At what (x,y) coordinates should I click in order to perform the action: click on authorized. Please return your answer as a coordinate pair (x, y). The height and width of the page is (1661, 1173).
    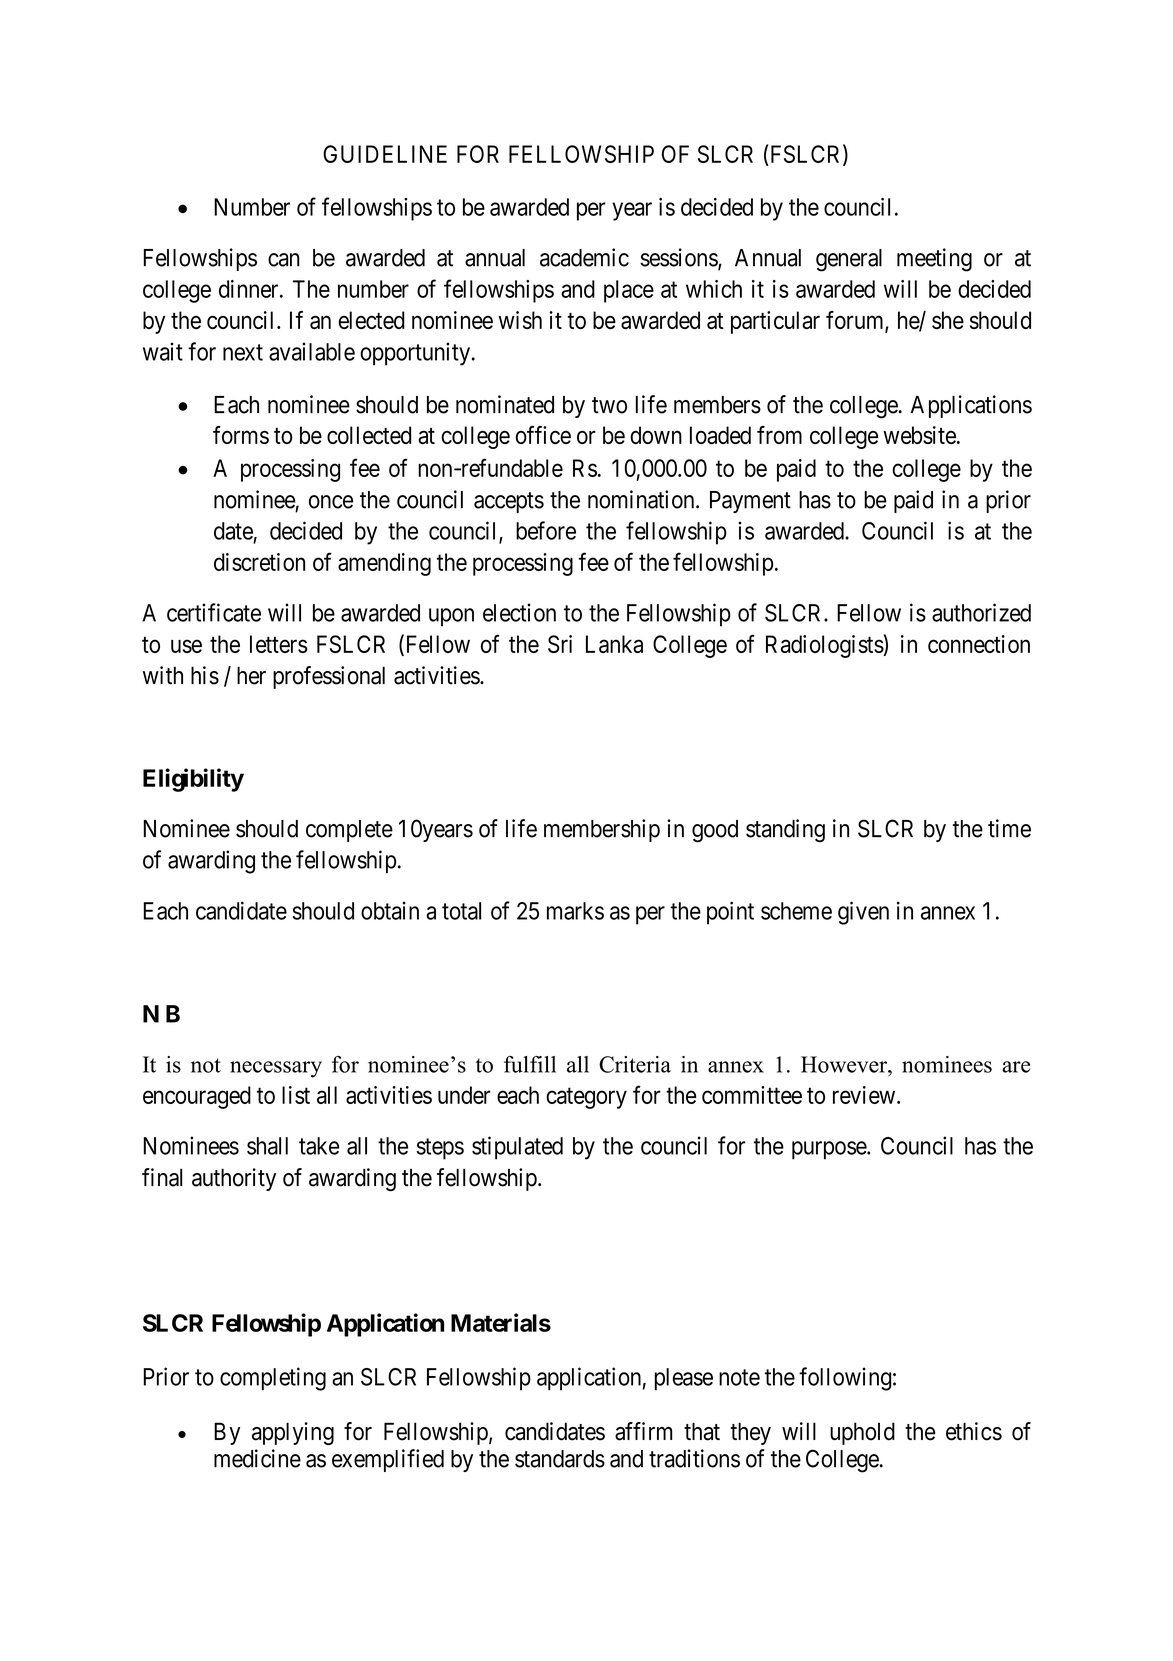
    Looking at the image, I should click on (981, 612).
